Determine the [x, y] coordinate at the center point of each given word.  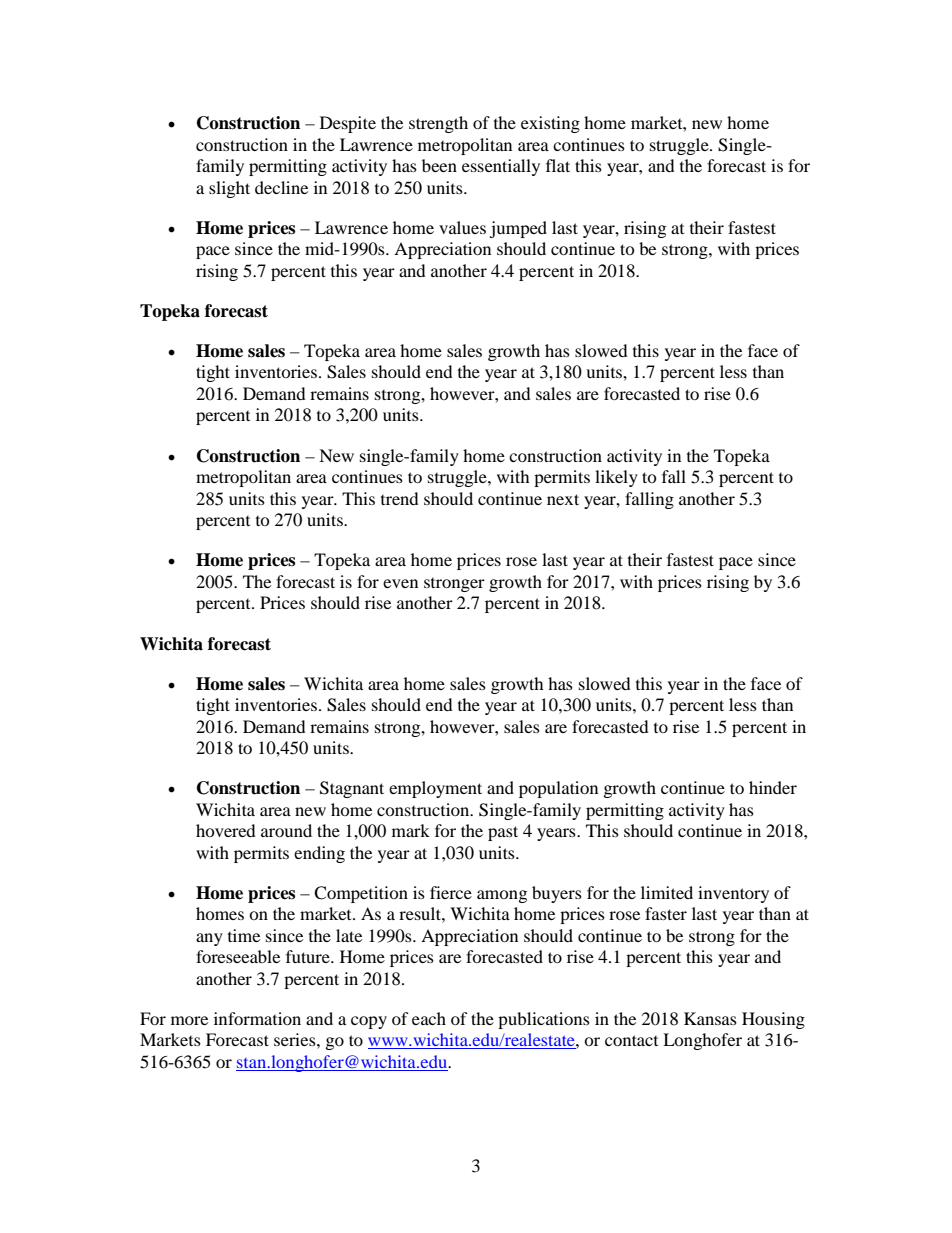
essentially [501, 167]
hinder [773, 787]
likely [616, 478]
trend [400, 498]
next [563, 499]
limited [667, 892]
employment [435, 789]
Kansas [710, 1018]
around [286, 830]
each [429, 1018]
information [257, 1018]
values [462, 227]
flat [558, 165]
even [400, 583]
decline [281, 187]
